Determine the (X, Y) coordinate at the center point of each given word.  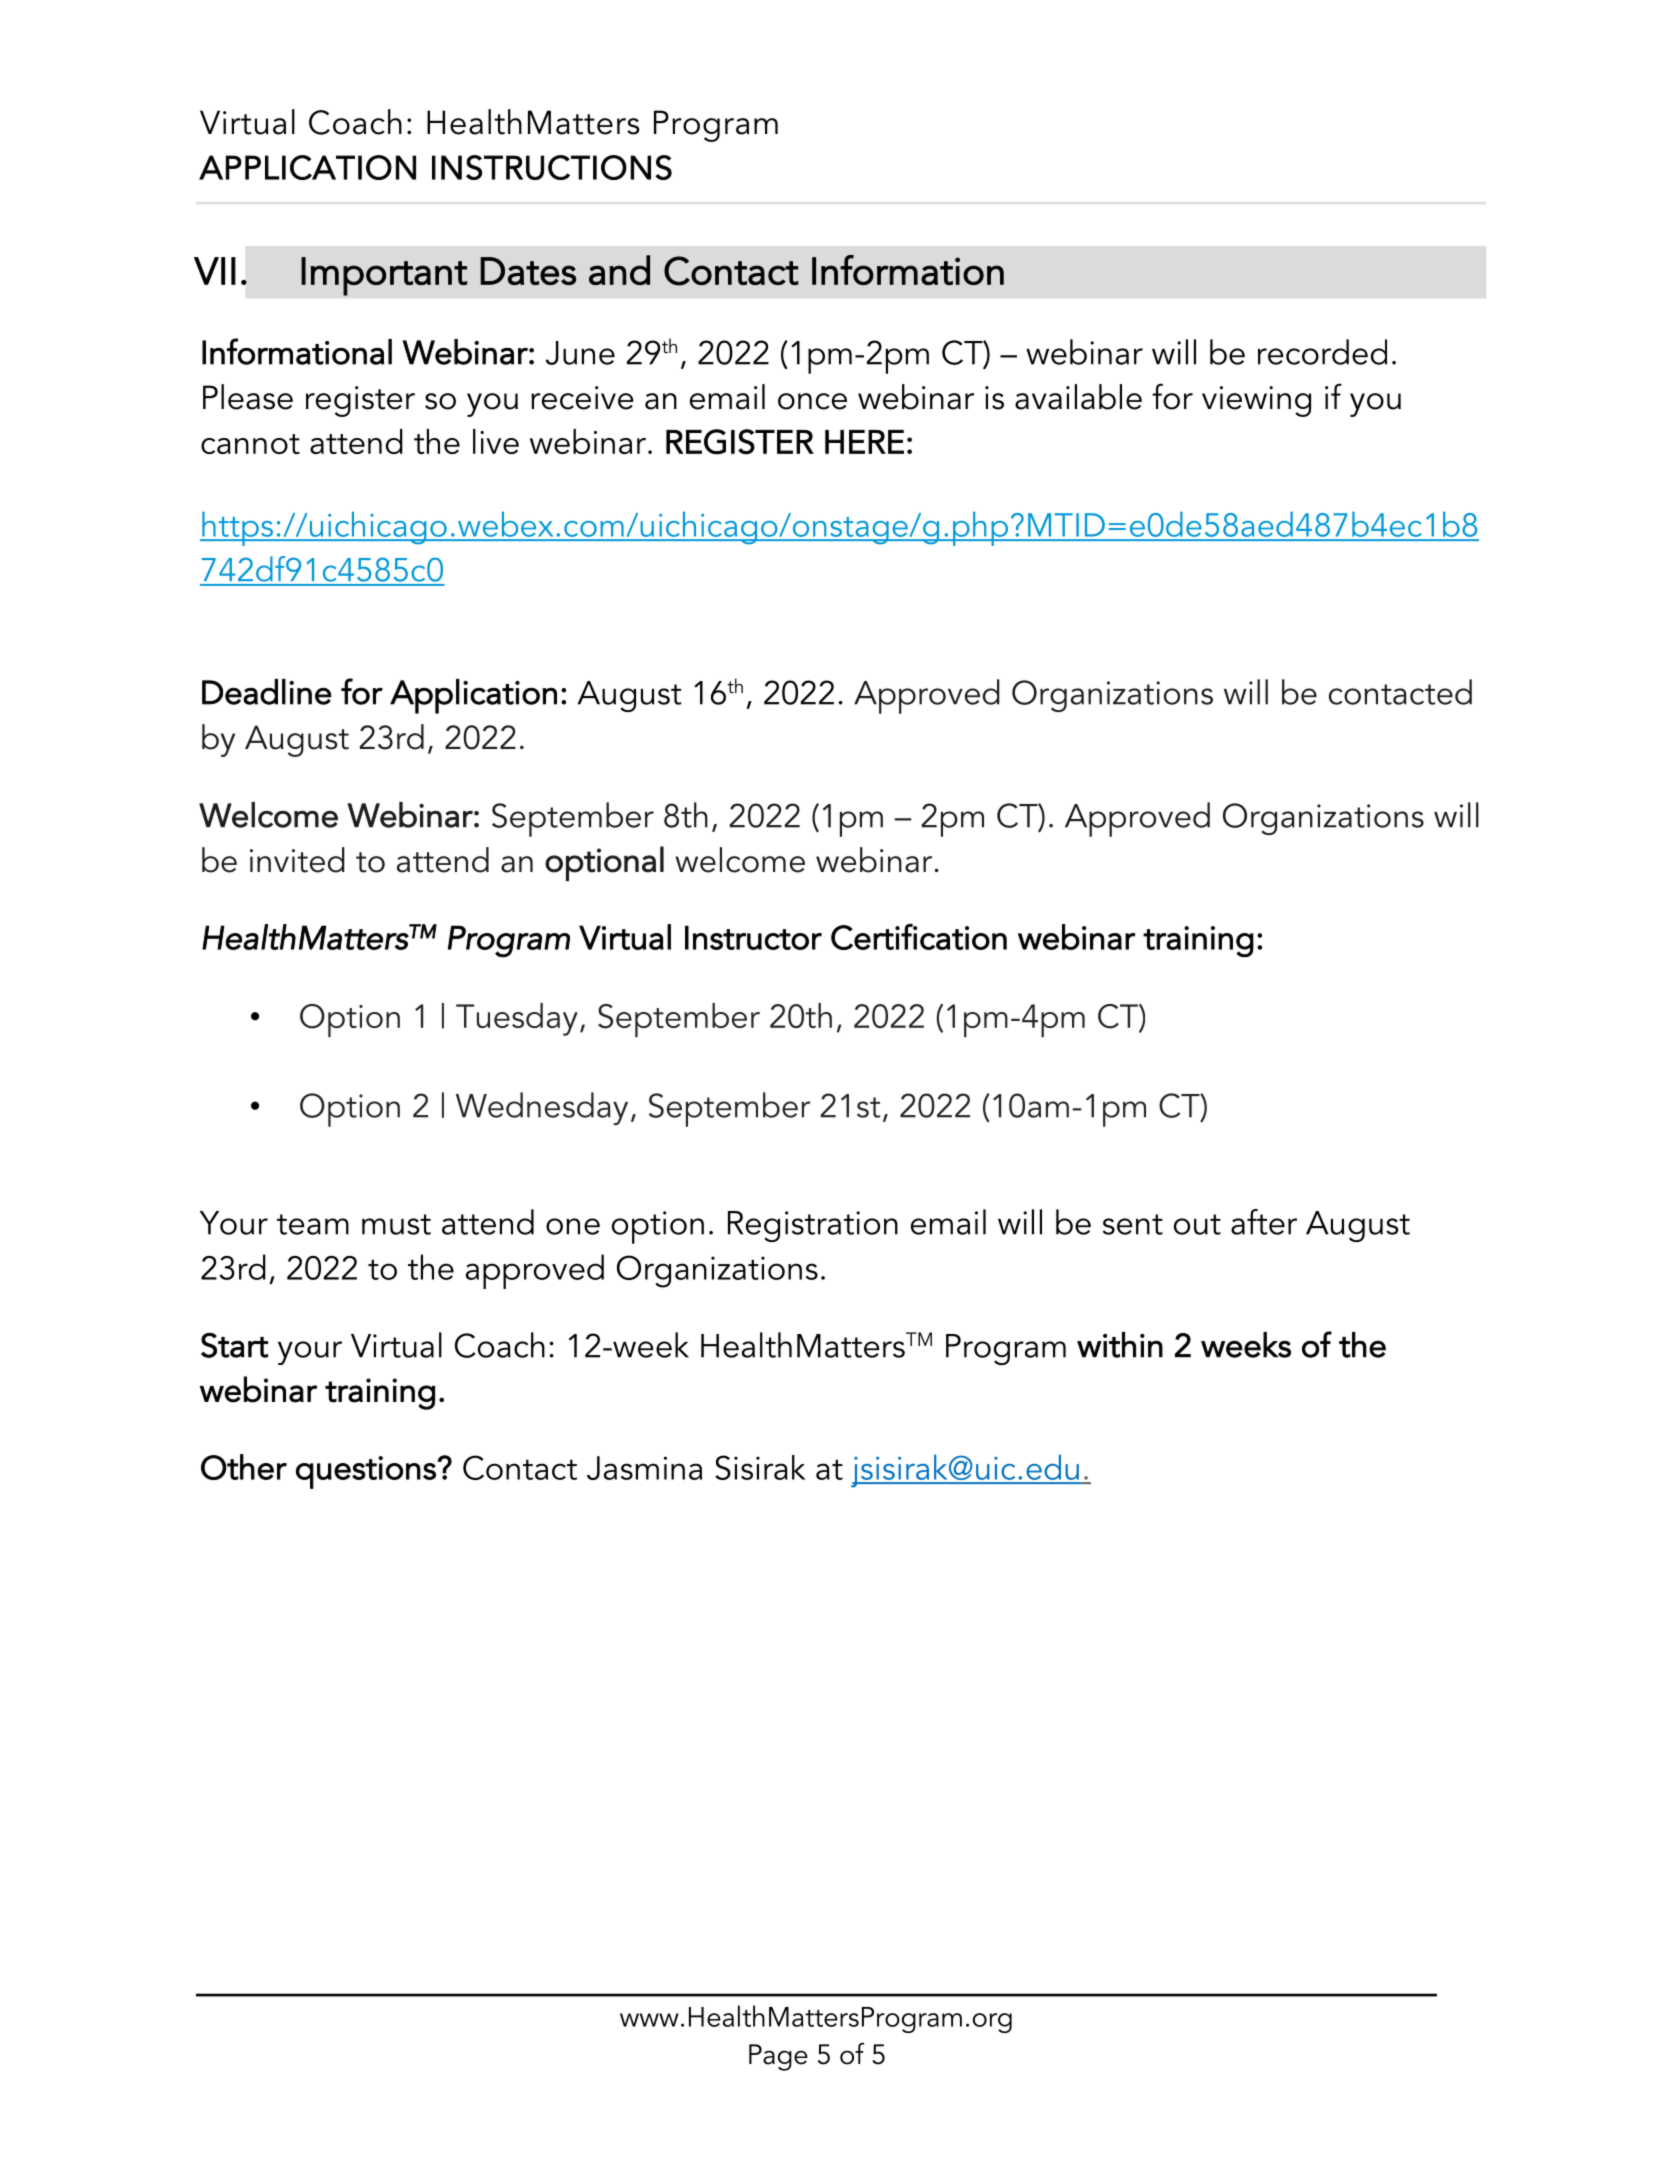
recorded (1322, 352)
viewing (1256, 401)
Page (778, 2057)
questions (367, 1472)
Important (384, 276)
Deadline (267, 692)
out (1197, 1224)
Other (244, 1467)
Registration (813, 1226)
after (1264, 1222)
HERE (864, 442)
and (619, 270)
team (313, 1224)
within (1120, 1345)
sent (1133, 1224)
